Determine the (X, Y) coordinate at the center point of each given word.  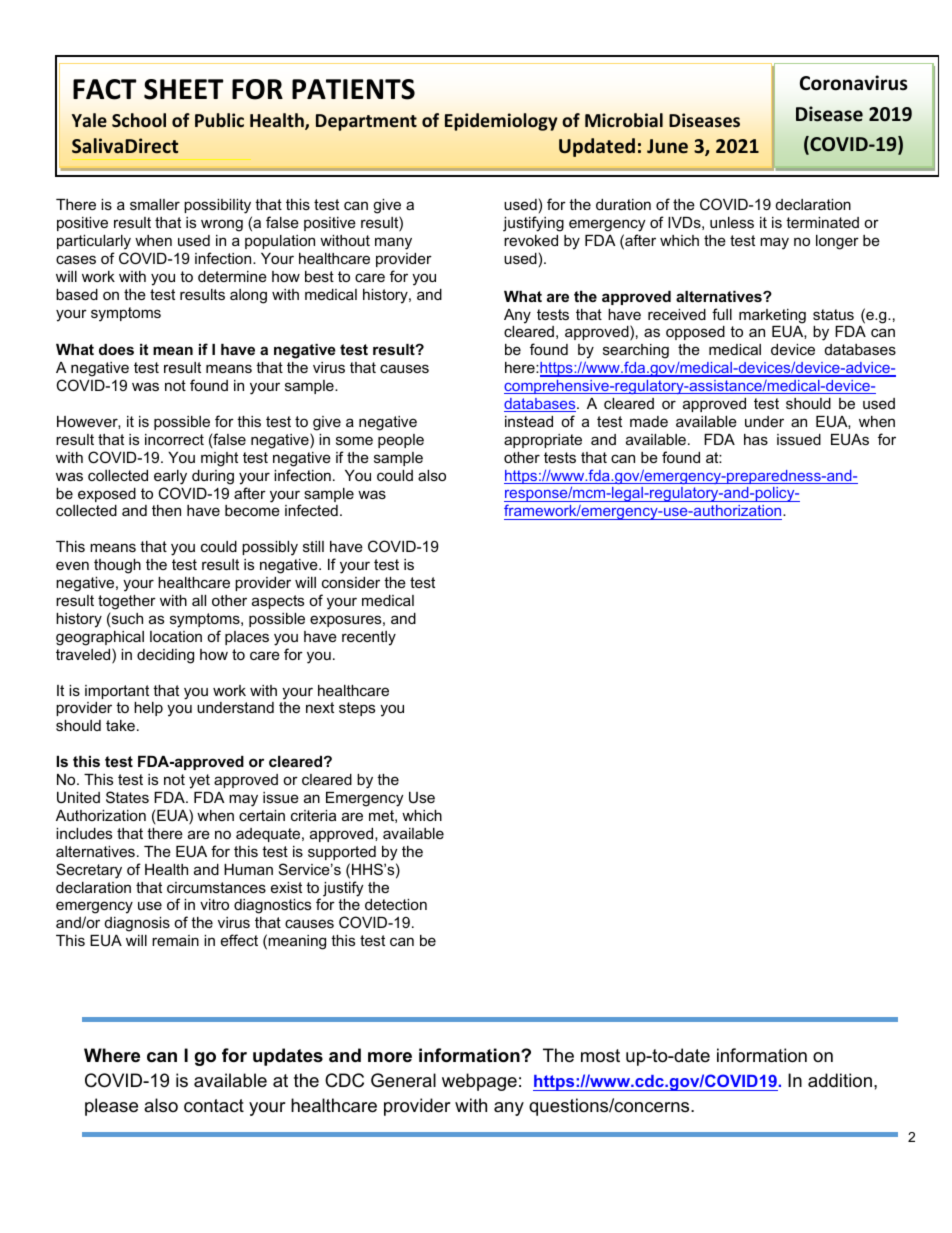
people (401, 441)
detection (396, 904)
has (756, 439)
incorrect (174, 439)
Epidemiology (501, 122)
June (667, 146)
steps (357, 709)
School (139, 120)
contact (214, 1106)
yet (199, 781)
